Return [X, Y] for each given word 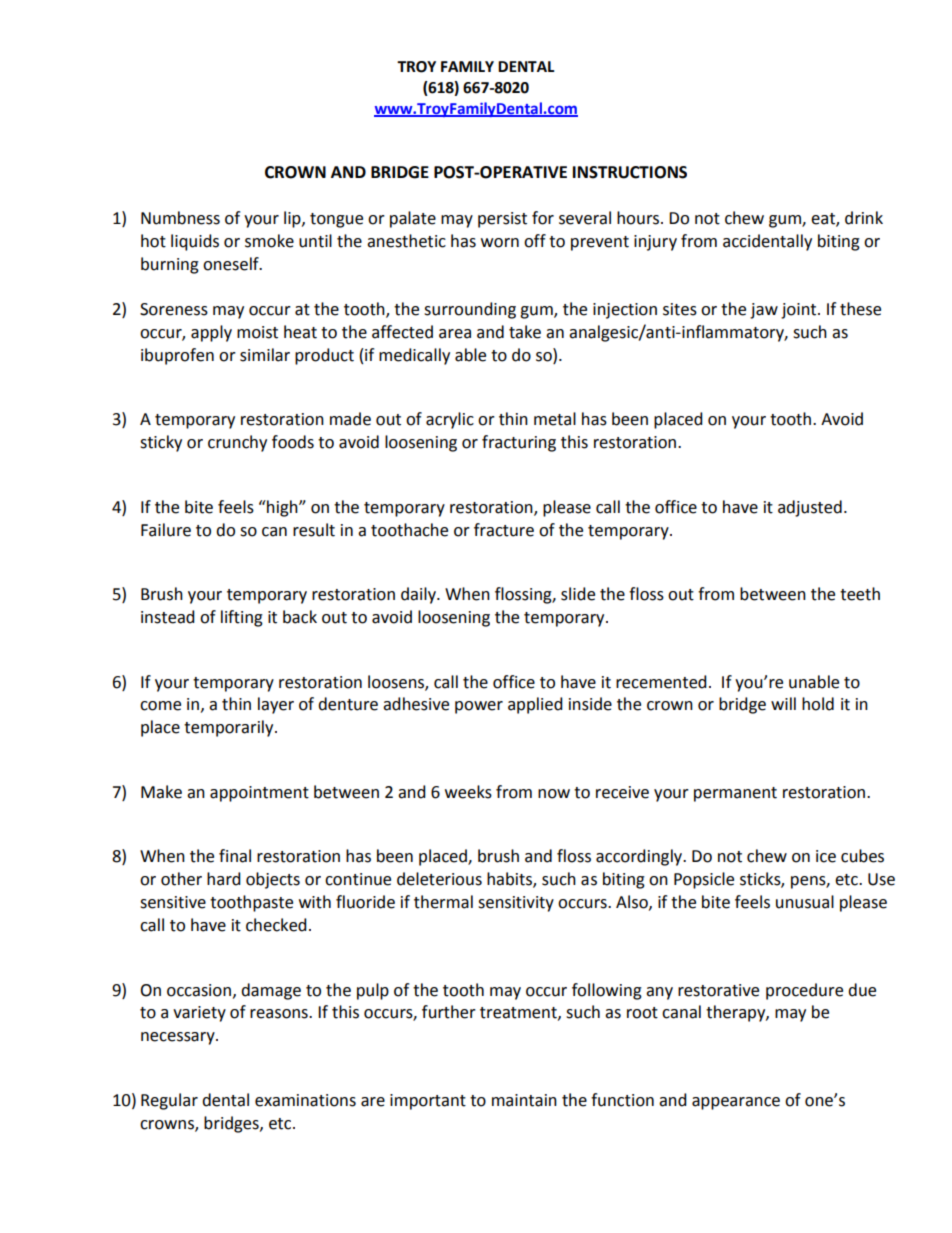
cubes [862, 856]
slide [578, 594]
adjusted [810, 508]
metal [555, 419]
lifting [242, 618]
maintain [524, 1100]
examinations [305, 1100]
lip [293, 219]
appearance [736, 1103]
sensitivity [516, 904]
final [235, 856]
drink [864, 218]
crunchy [237, 443]
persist [502, 220]
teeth [860, 594]
